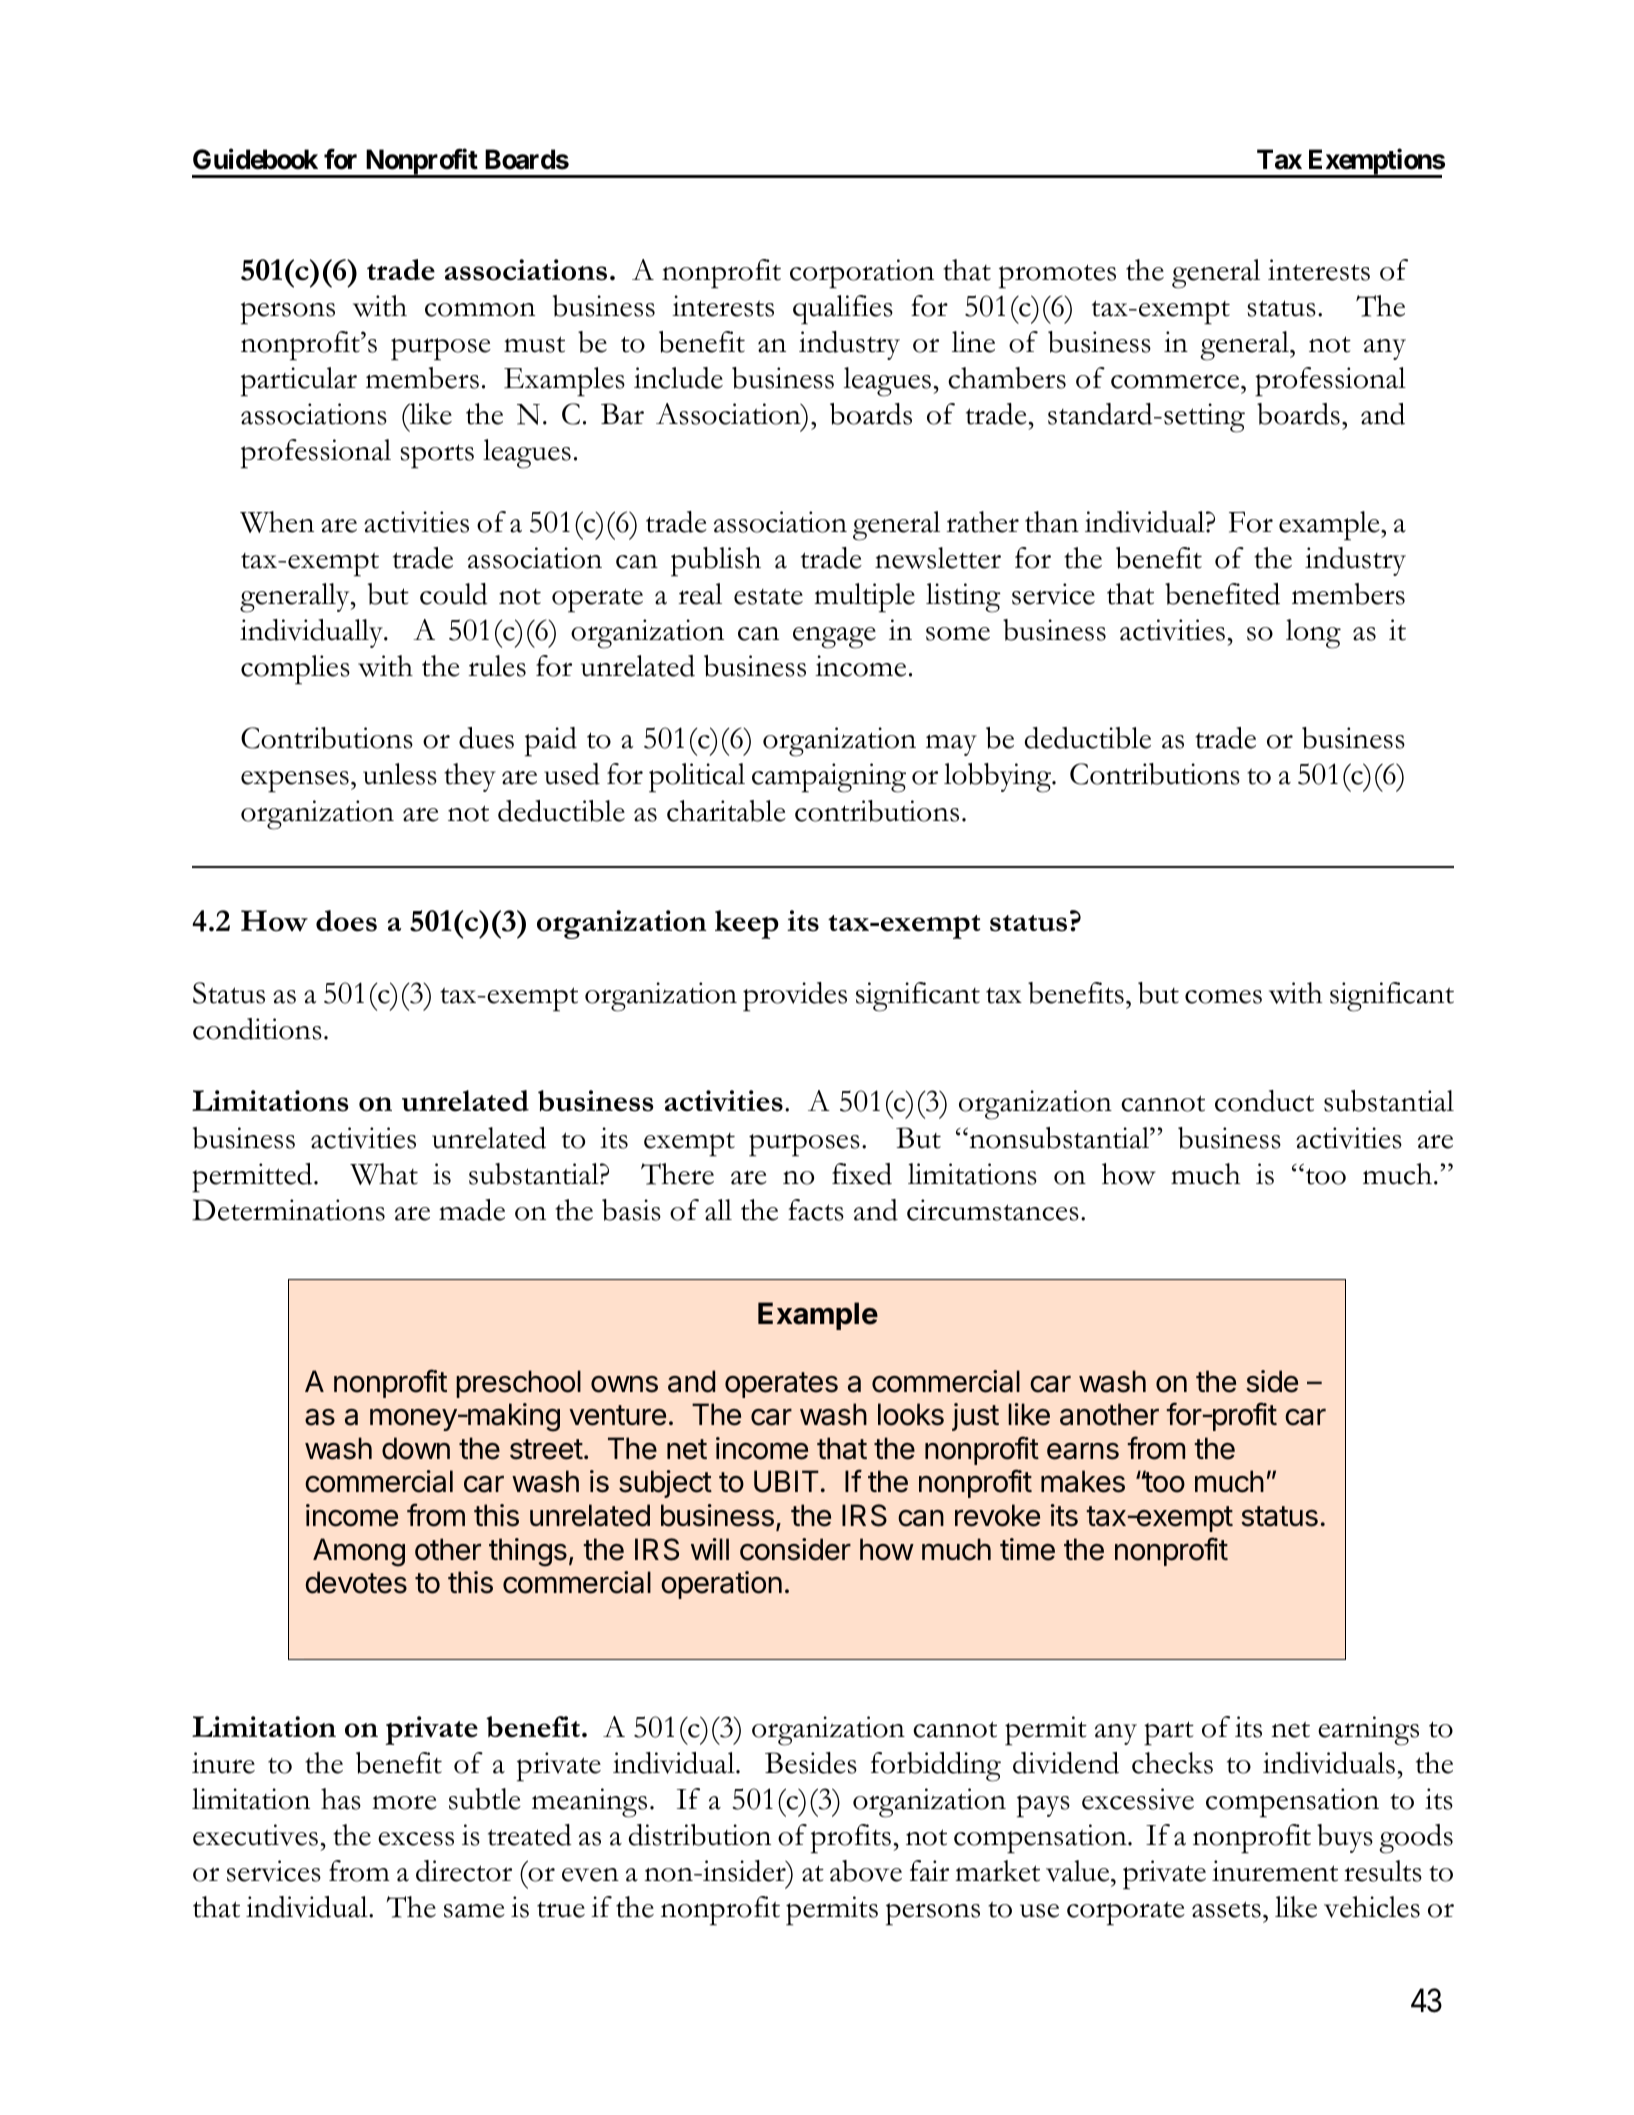 This page has width=1634, height=2115. Describe the element at coordinates (866, 1871) in the page. I see `above` at that location.
